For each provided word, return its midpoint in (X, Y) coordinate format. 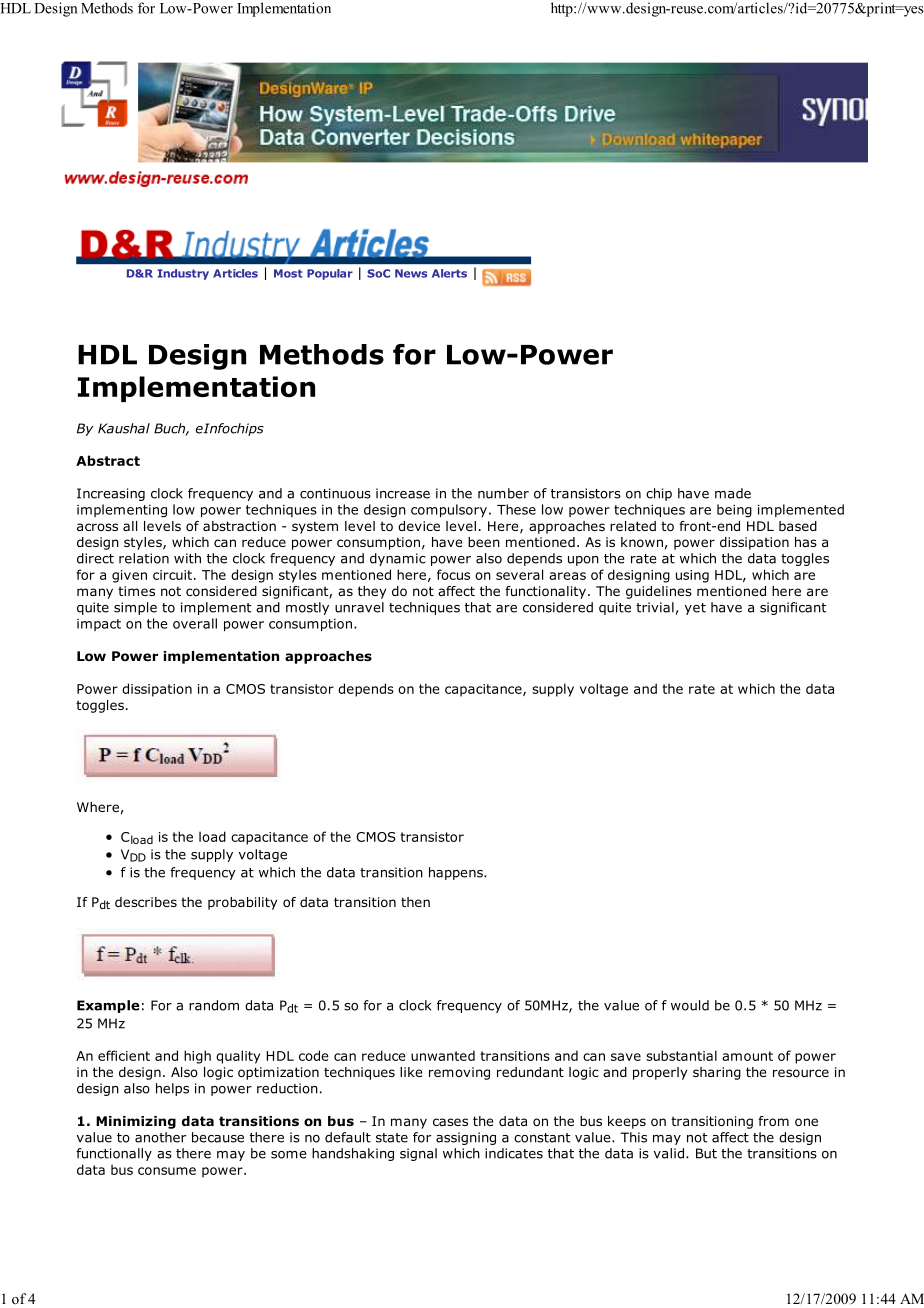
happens (457, 873)
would (690, 1005)
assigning (466, 1138)
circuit (174, 575)
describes (146, 902)
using (692, 576)
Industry (183, 274)
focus (453, 574)
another (160, 1137)
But (706, 1153)
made (733, 493)
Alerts (449, 273)
